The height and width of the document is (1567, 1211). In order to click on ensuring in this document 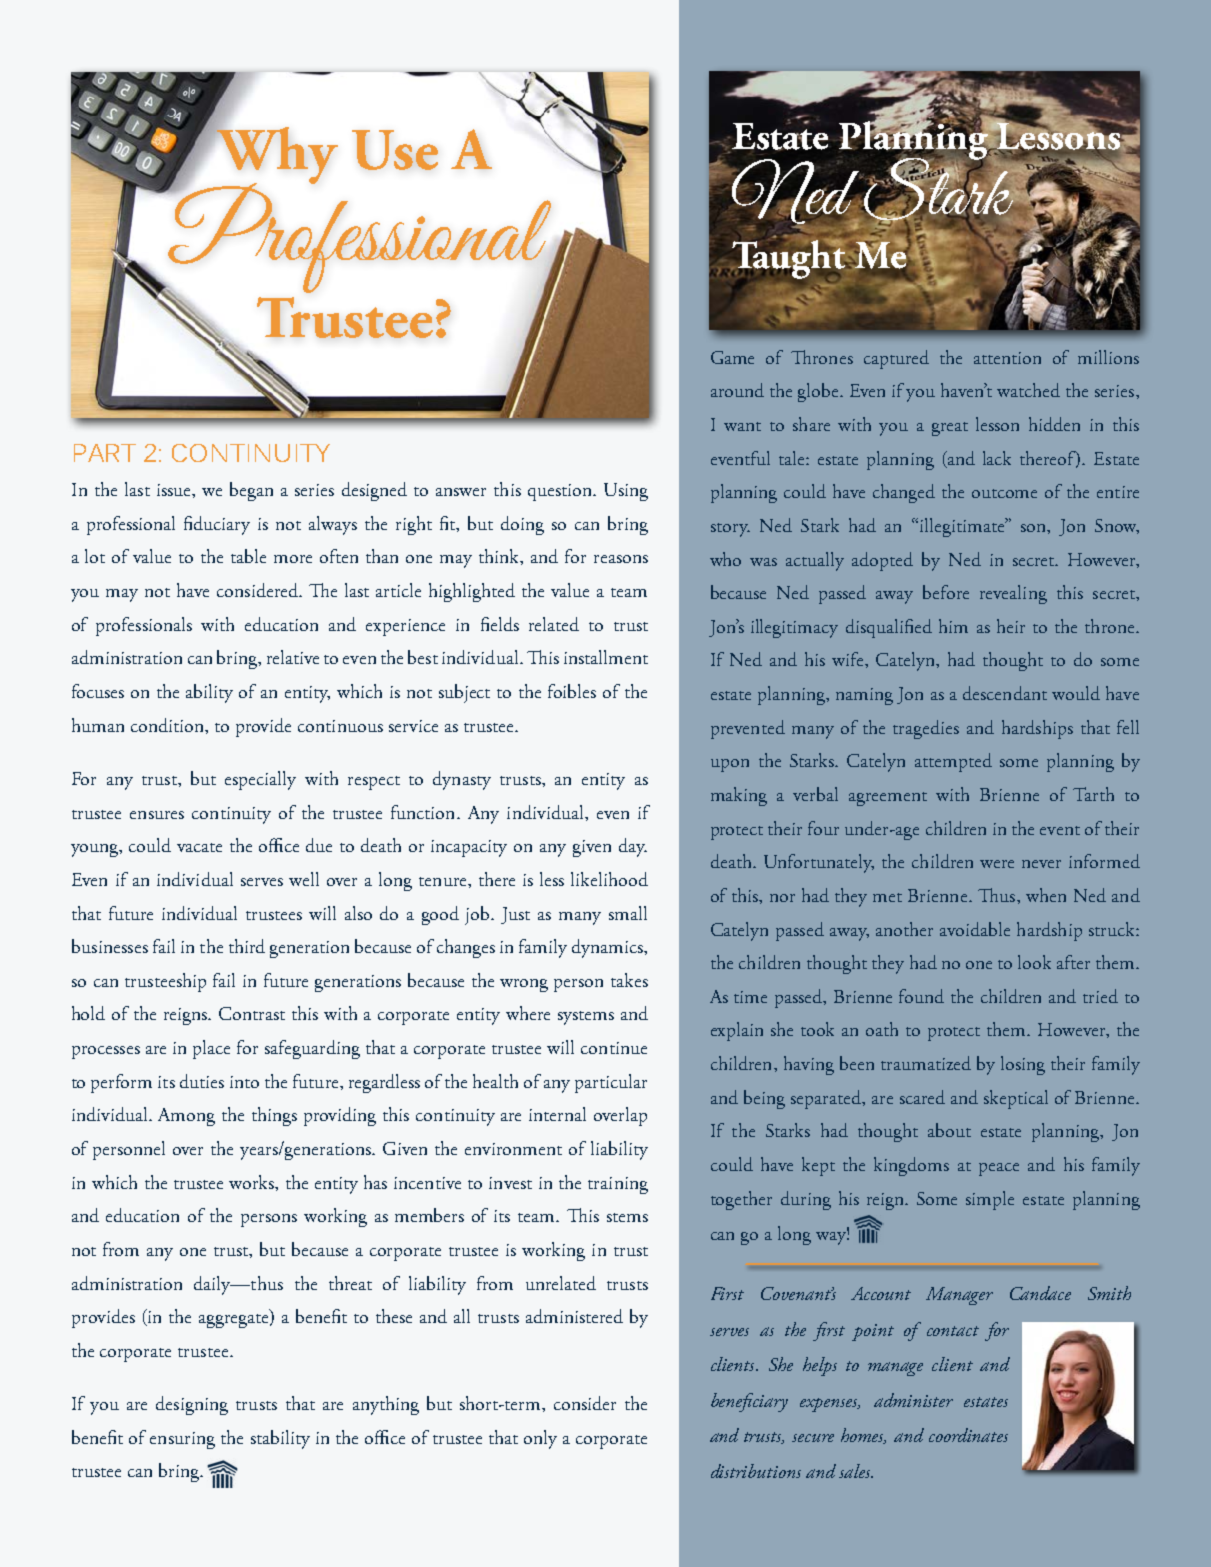, I will do `click(182, 1440)`.
